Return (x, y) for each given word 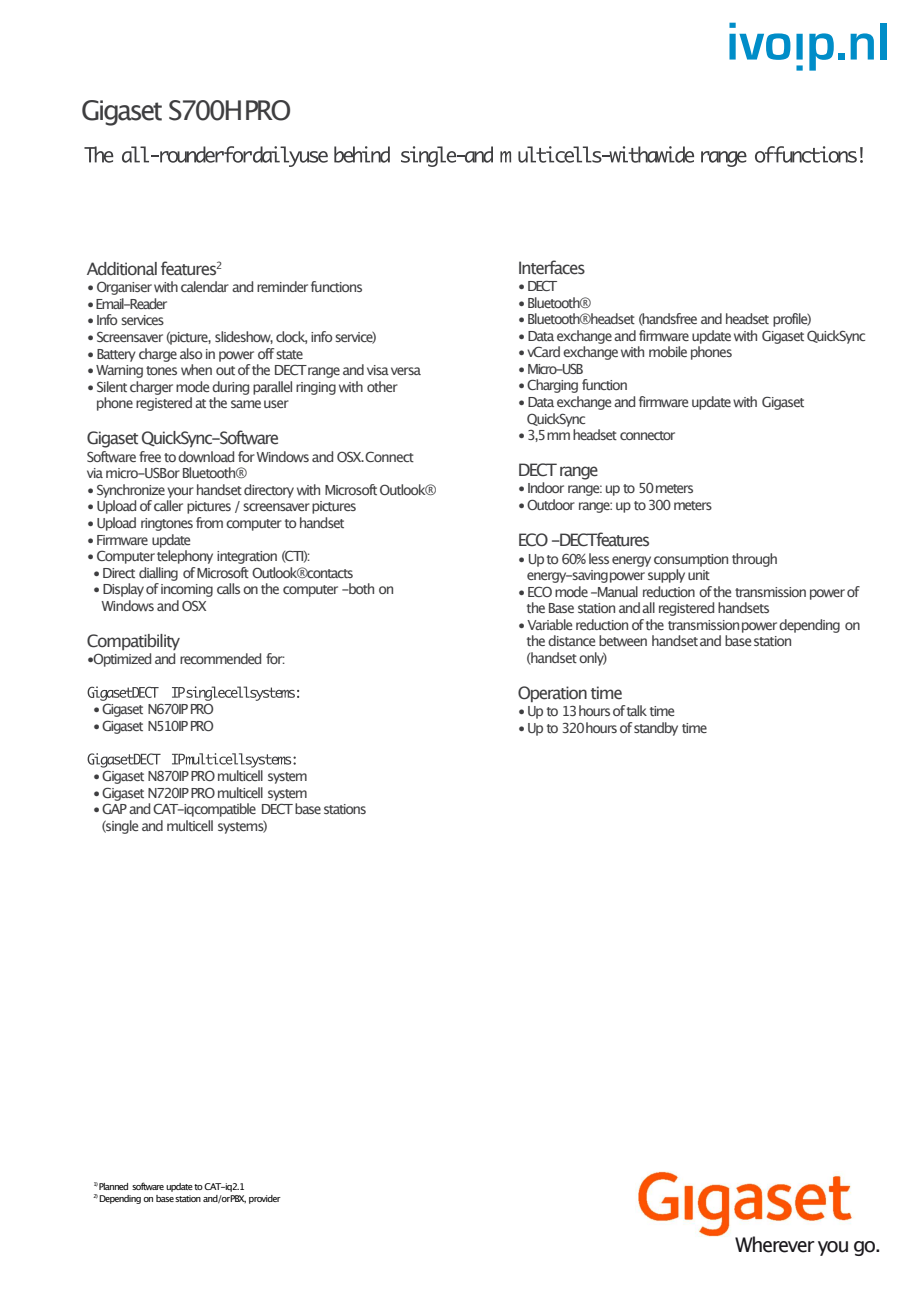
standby (656, 729)
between (623, 640)
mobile (668, 351)
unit (699, 575)
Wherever (775, 1244)
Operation (552, 694)
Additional (122, 269)
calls (228, 588)
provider (265, 1199)
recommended (220, 658)
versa (406, 371)
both (360, 588)
